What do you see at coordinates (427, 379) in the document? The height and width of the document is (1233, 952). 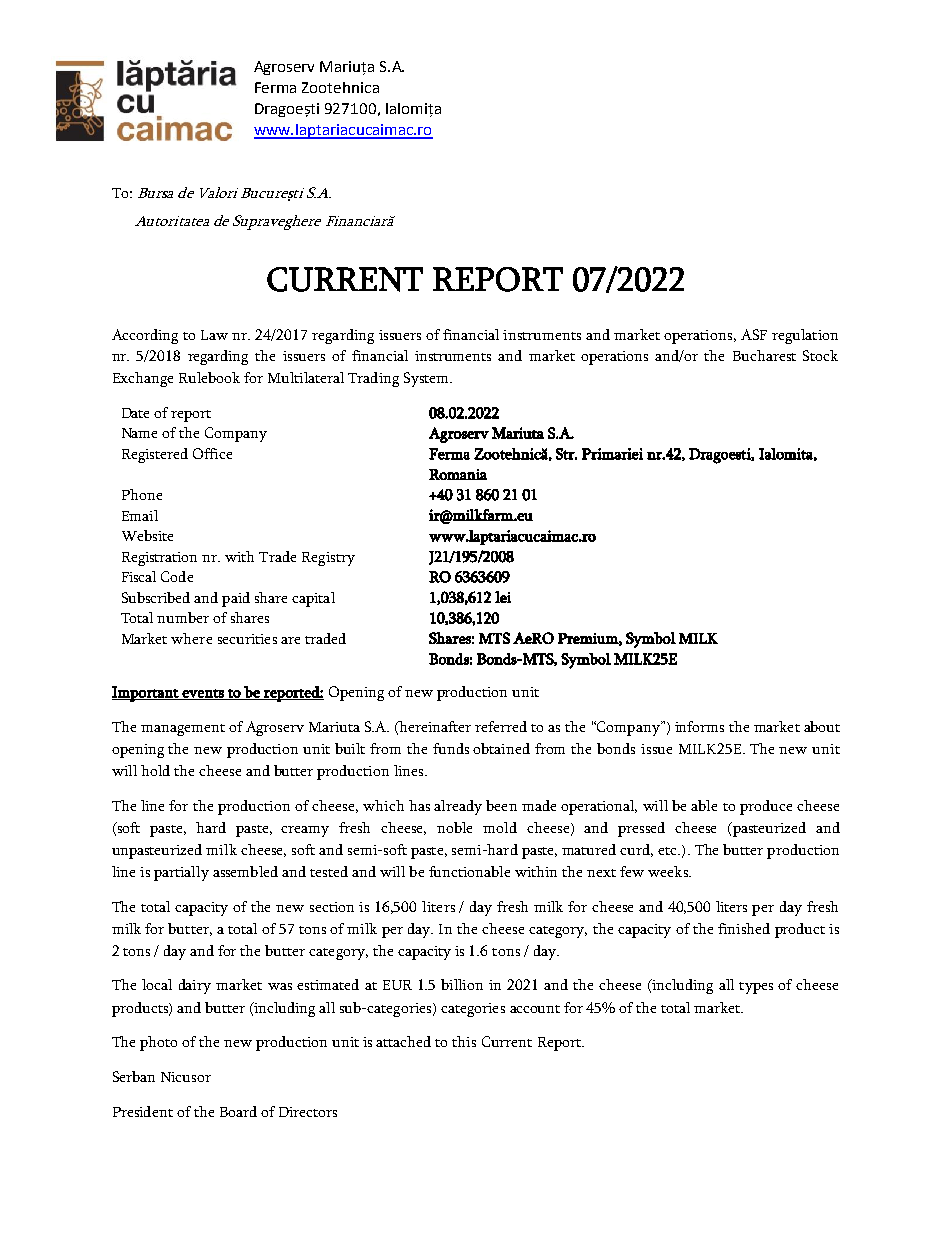 I see `System` at bounding box center [427, 379].
